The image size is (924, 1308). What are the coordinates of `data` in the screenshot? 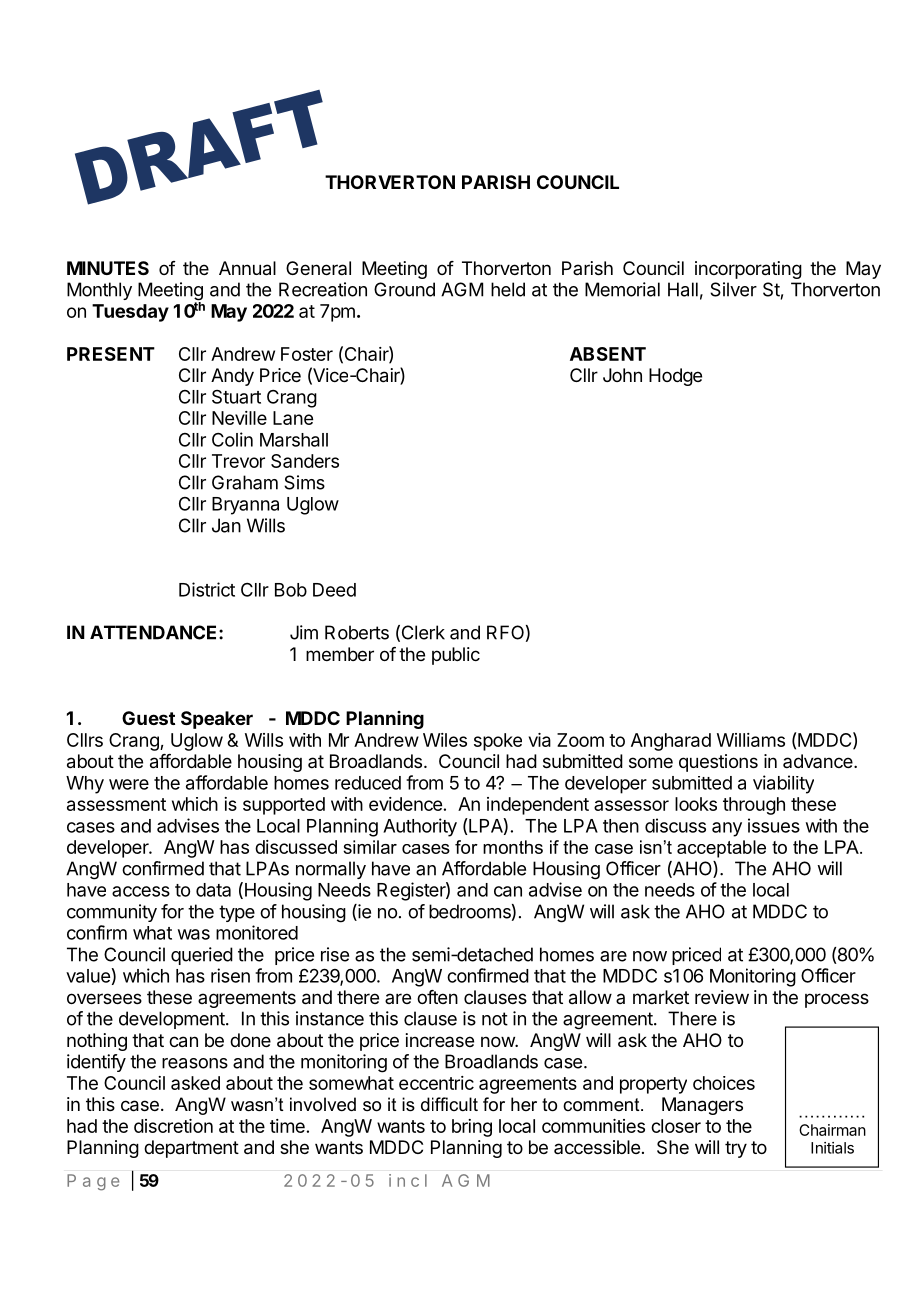 It's located at (213, 890).
